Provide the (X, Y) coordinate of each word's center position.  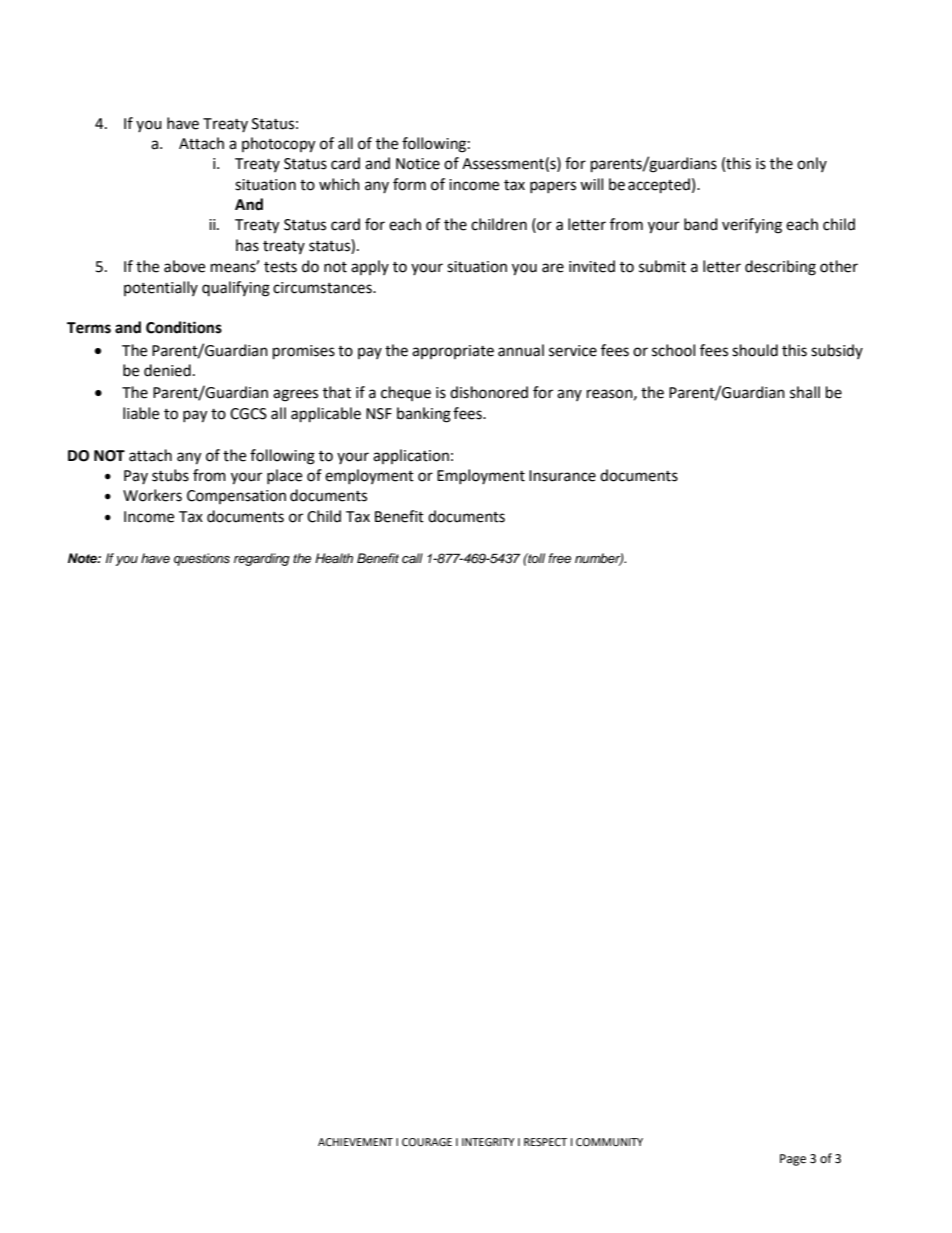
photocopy (278, 145)
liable (141, 413)
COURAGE (427, 1142)
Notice (418, 164)
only (812, 164)
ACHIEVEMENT (355, 1142)
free (559, 558)
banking (424, 415)
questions (202, 559)
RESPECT (545, 1142)
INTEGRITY (488, 1142)
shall (805, 392)
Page (793, 1160)
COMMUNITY (609, 1142)
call (412, 558)
